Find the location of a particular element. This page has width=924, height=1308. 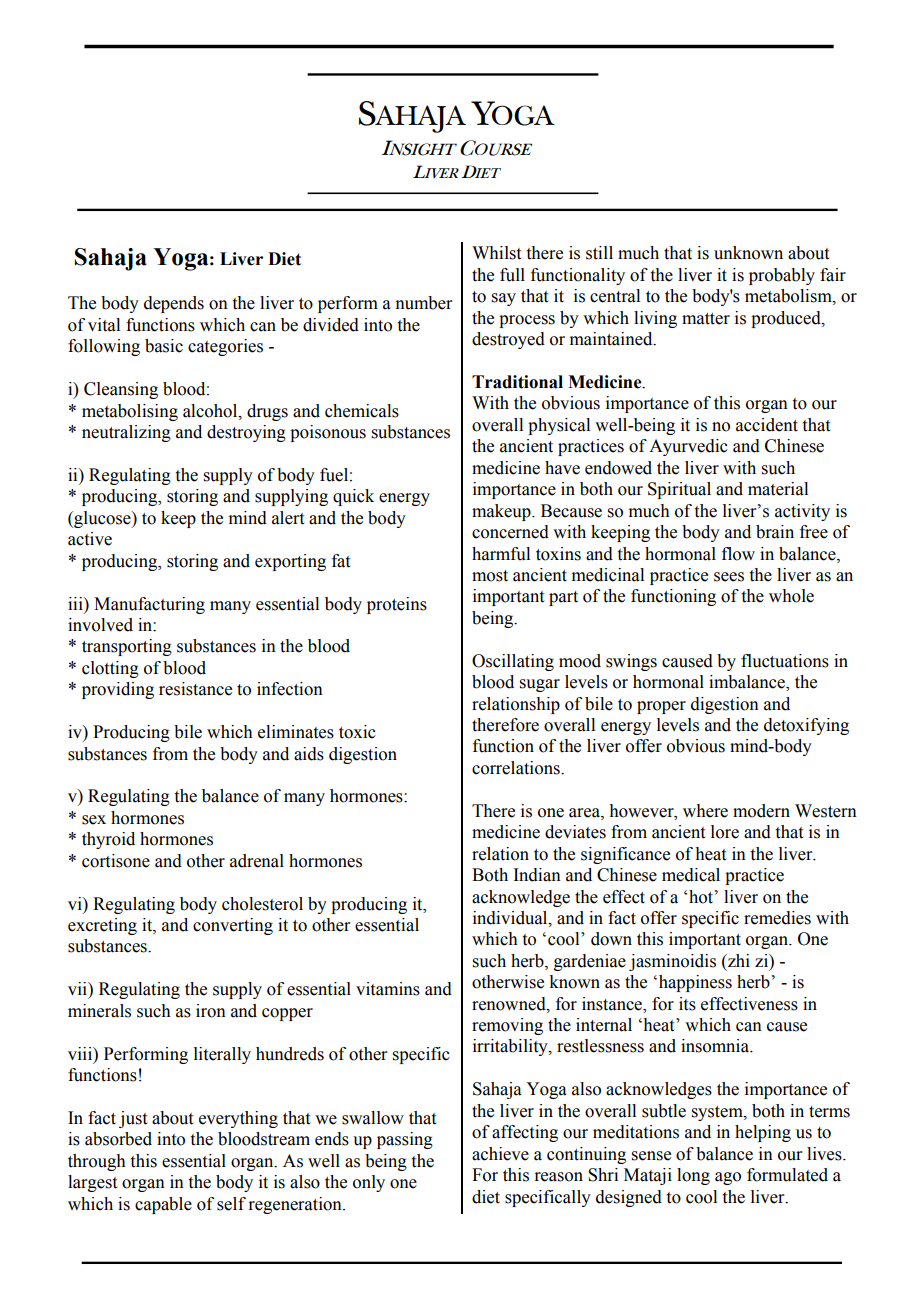

makeup is located at coordinates (502, 512).
